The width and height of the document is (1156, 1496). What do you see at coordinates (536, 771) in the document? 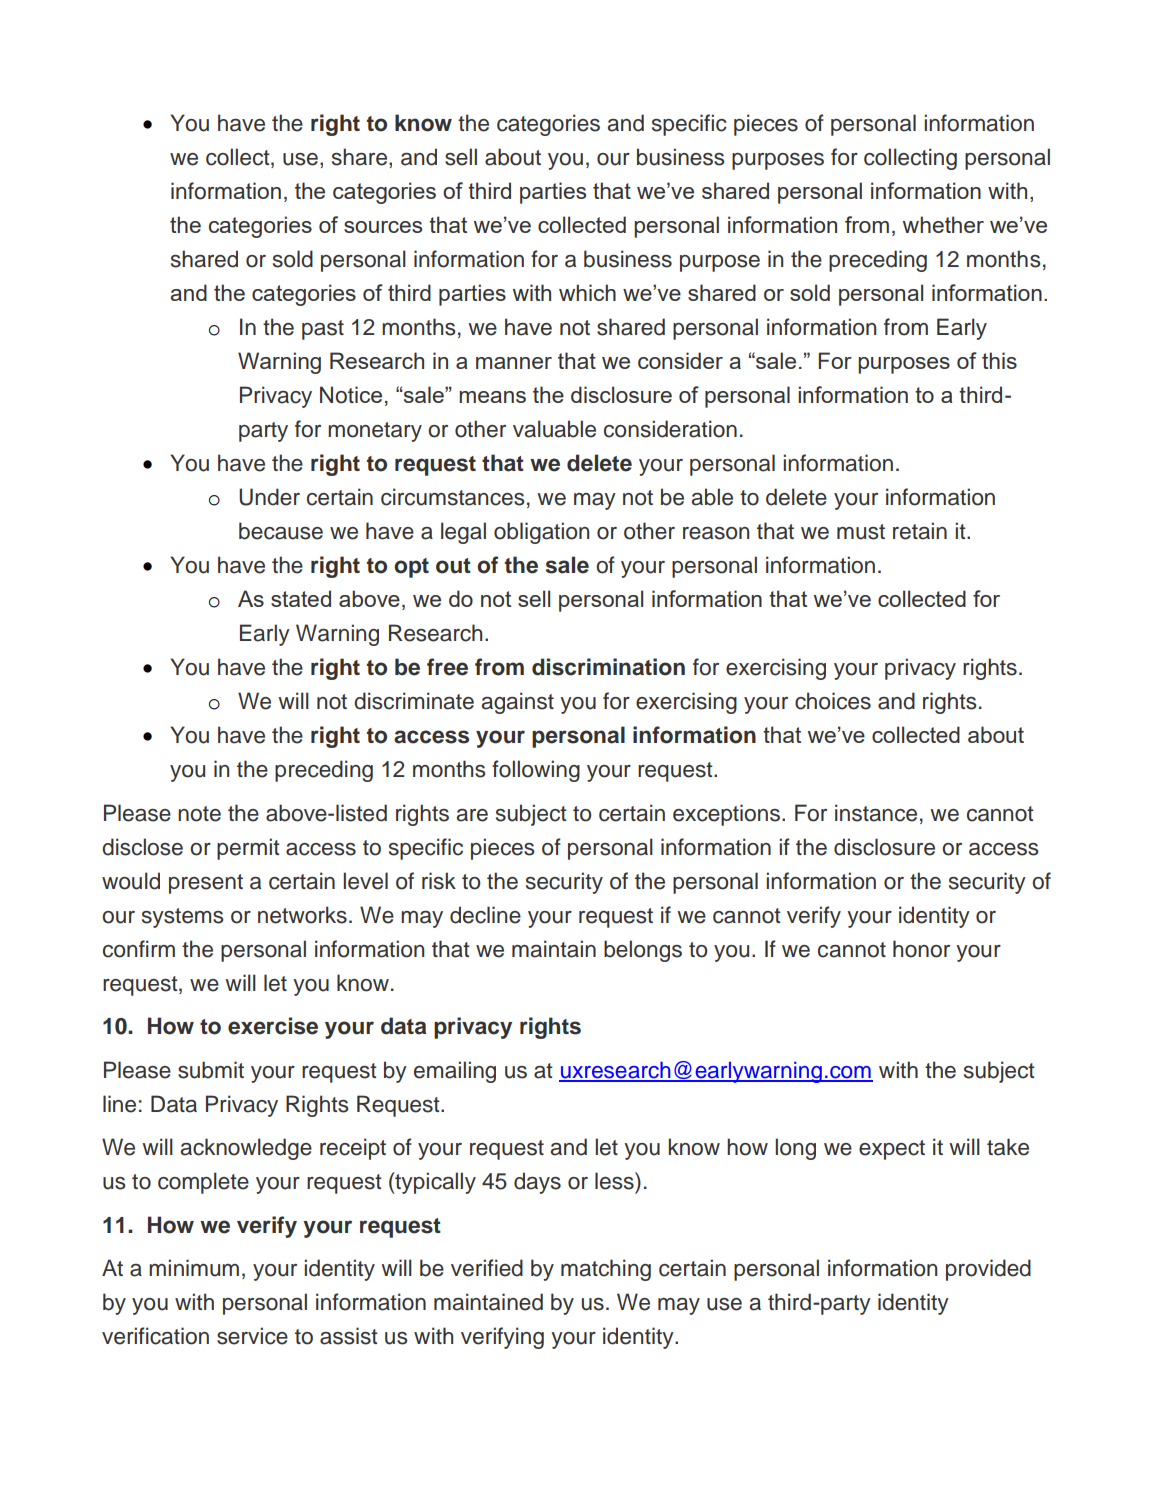
I see `following` at bounding box center [536, 771].
